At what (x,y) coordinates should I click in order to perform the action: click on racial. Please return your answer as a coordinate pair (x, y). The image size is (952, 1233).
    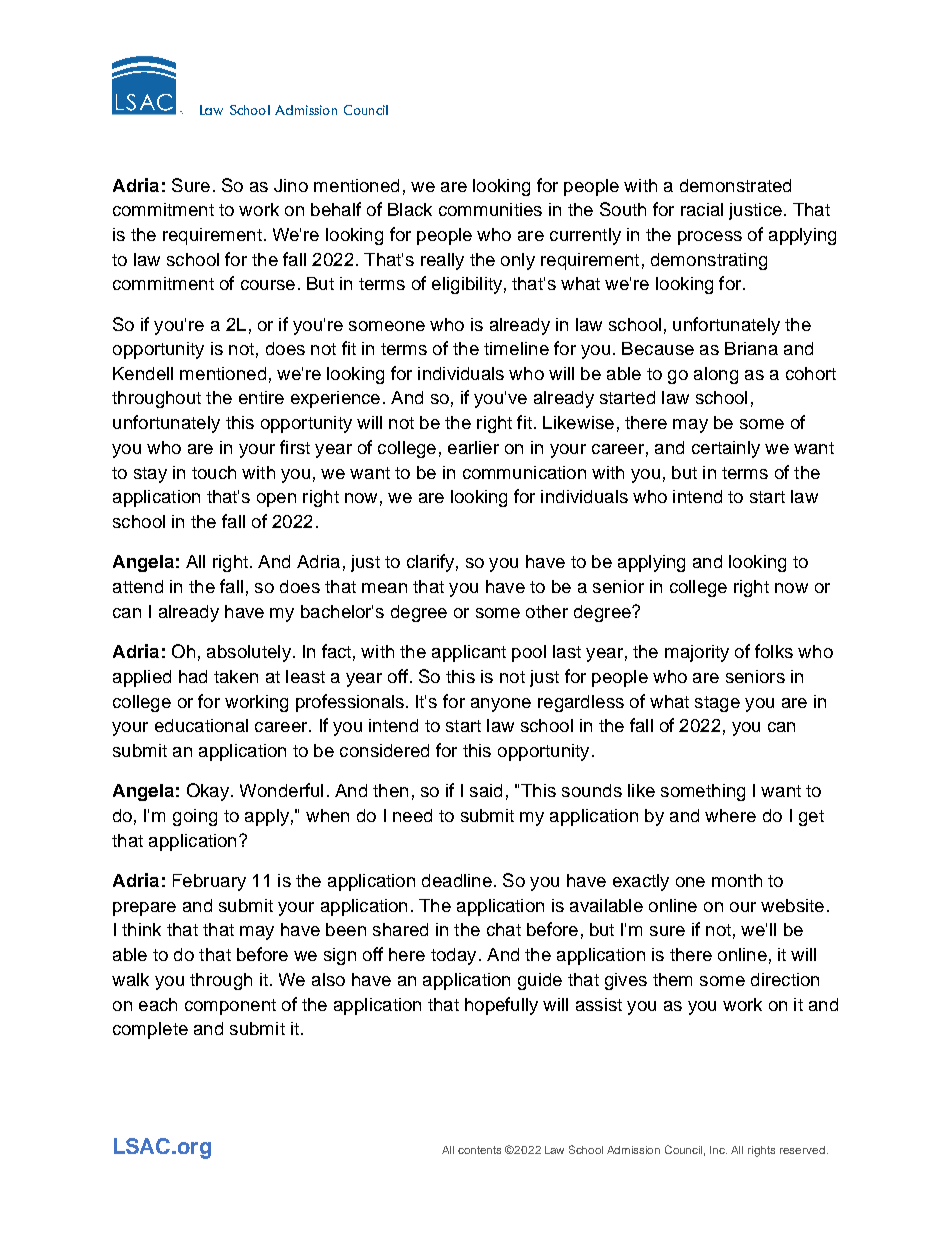
    Looking at the image, I should click on (702, 209).
